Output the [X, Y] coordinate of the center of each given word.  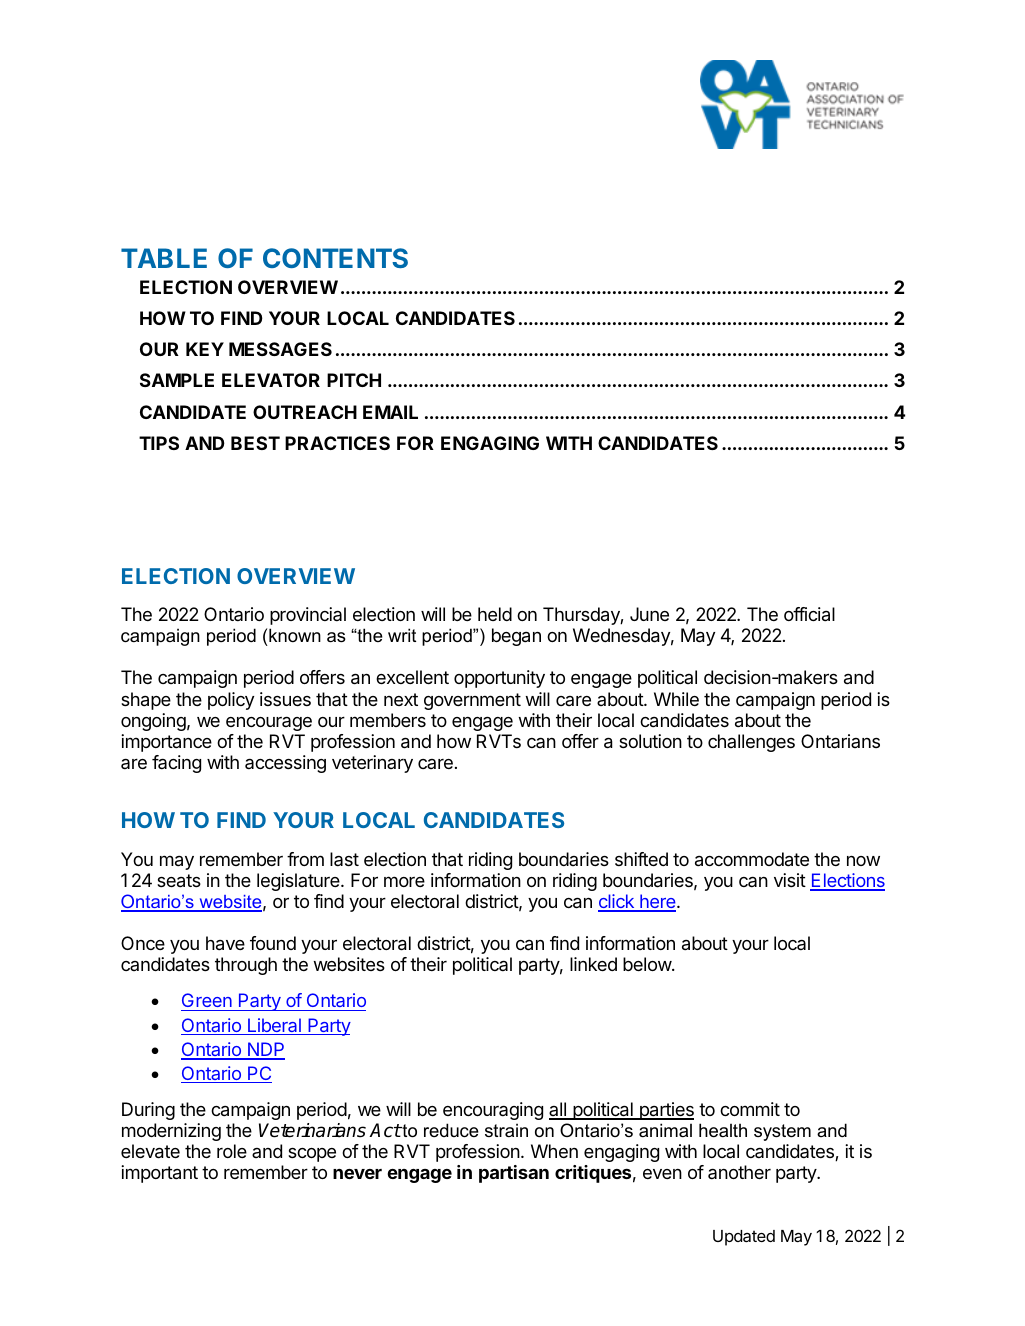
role [232, 1151]
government [472, 701]
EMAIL [390, 412]
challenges [751, 743]
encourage [269, 724]
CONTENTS [335, 258]
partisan [514, 1174]
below [648, 964]
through [246, 966]
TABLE [164, 258]
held [495, 614]
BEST [255, 443]
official [809, 614]
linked [593, 964]
